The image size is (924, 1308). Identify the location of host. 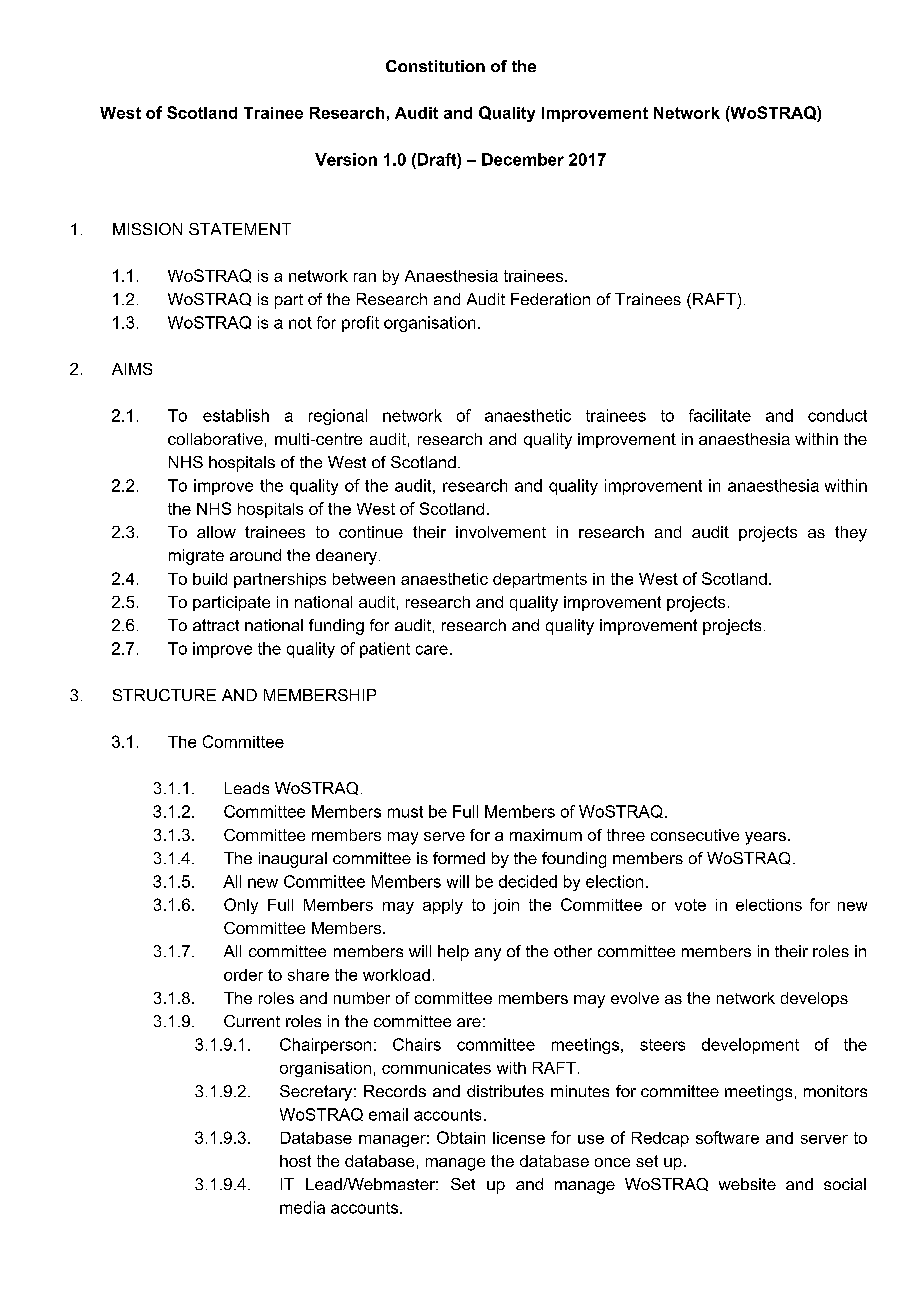
(295, 1161).
